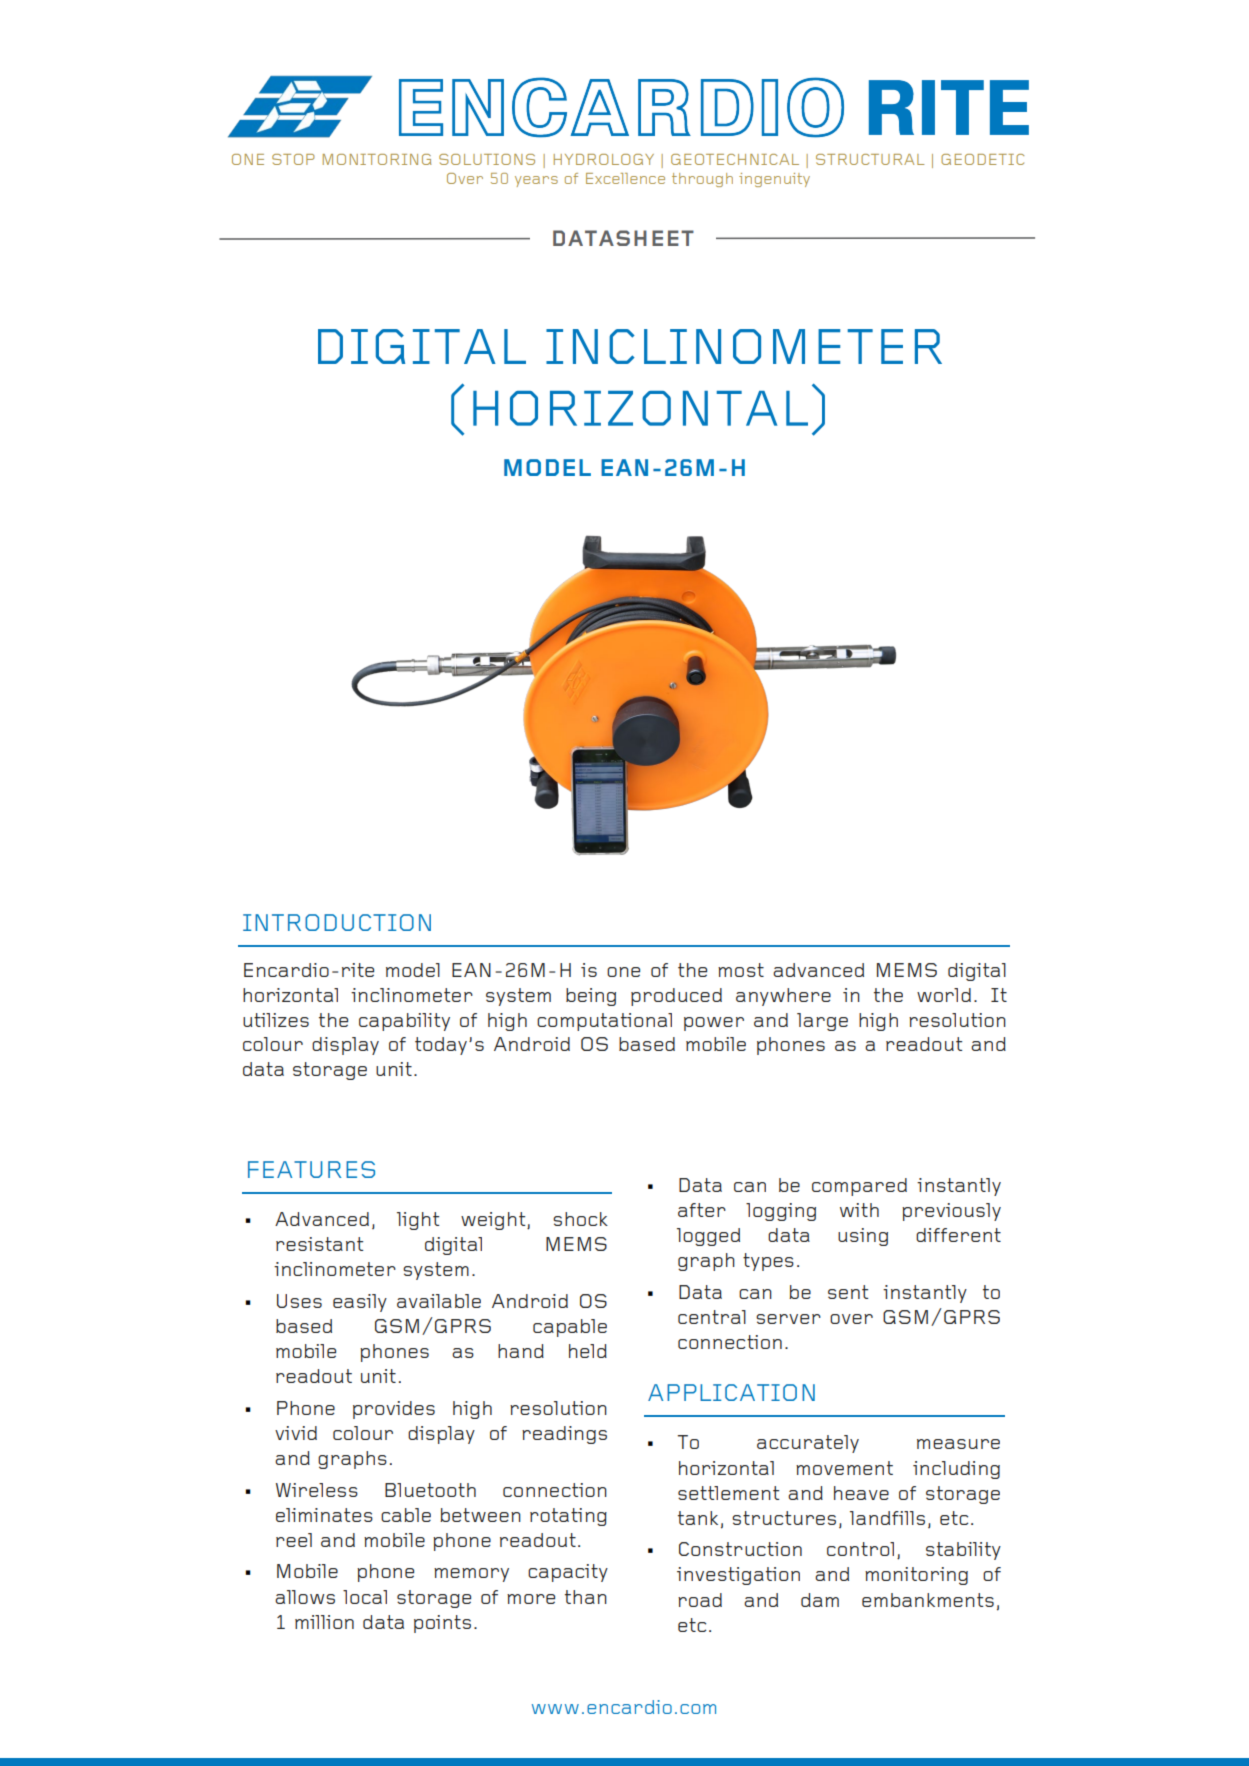 The image size is (1249, 1766). Describe the element at coordinates (319, 1244) in the page. I see `resistant` at that location.
